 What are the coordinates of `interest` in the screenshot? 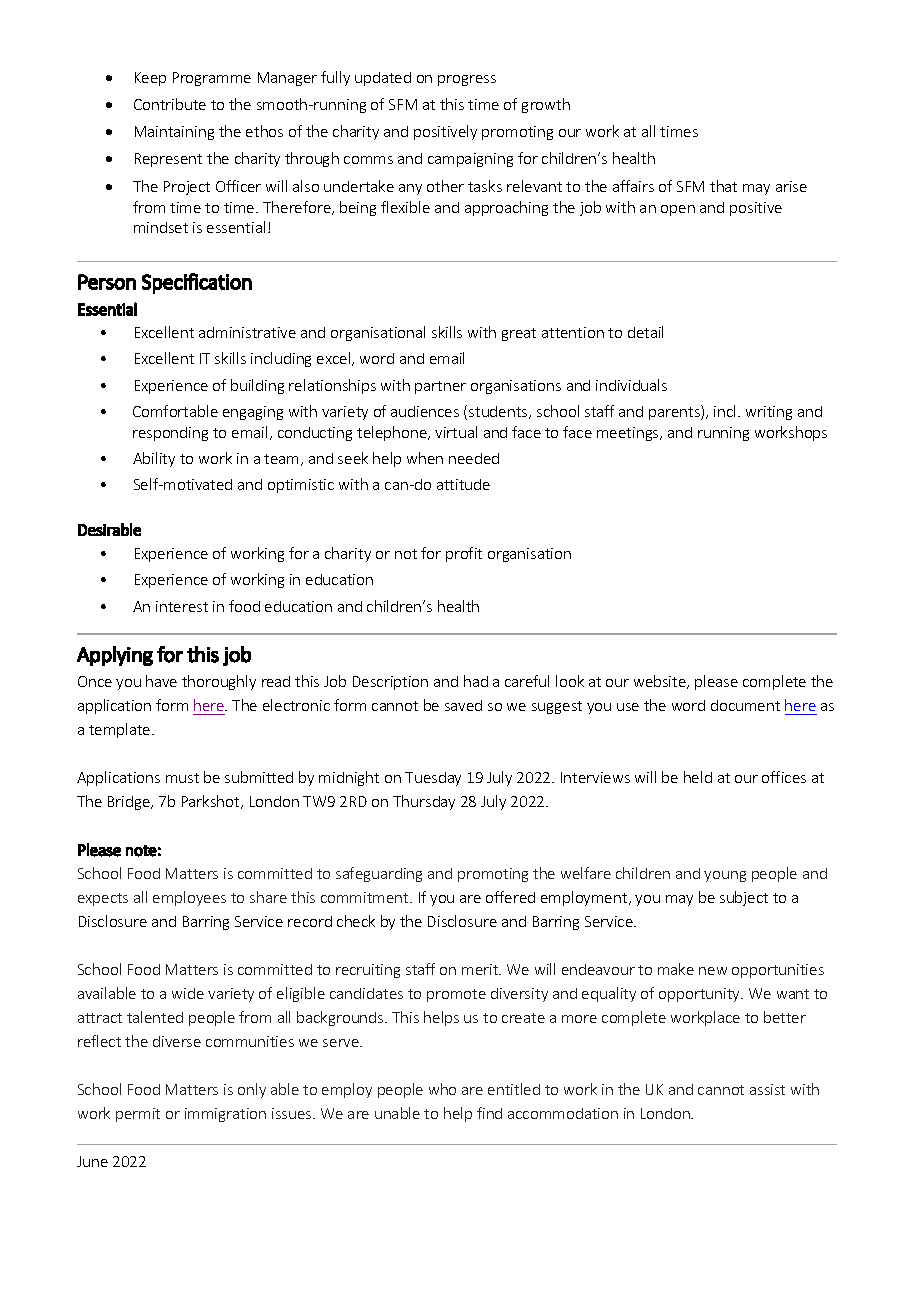 It's located at (182, 606).
